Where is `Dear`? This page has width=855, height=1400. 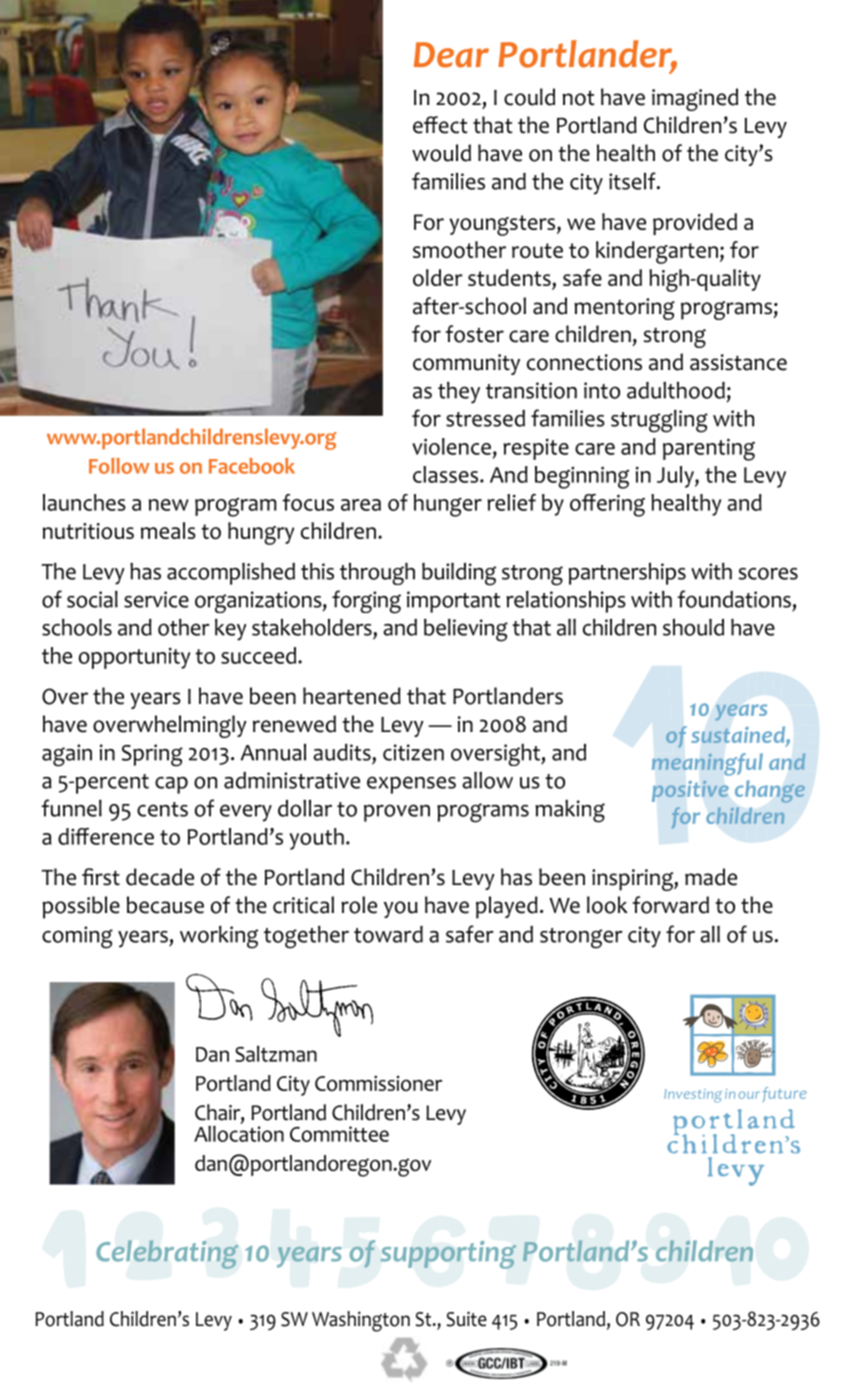 Dear is located at coordinates (451, 55).
